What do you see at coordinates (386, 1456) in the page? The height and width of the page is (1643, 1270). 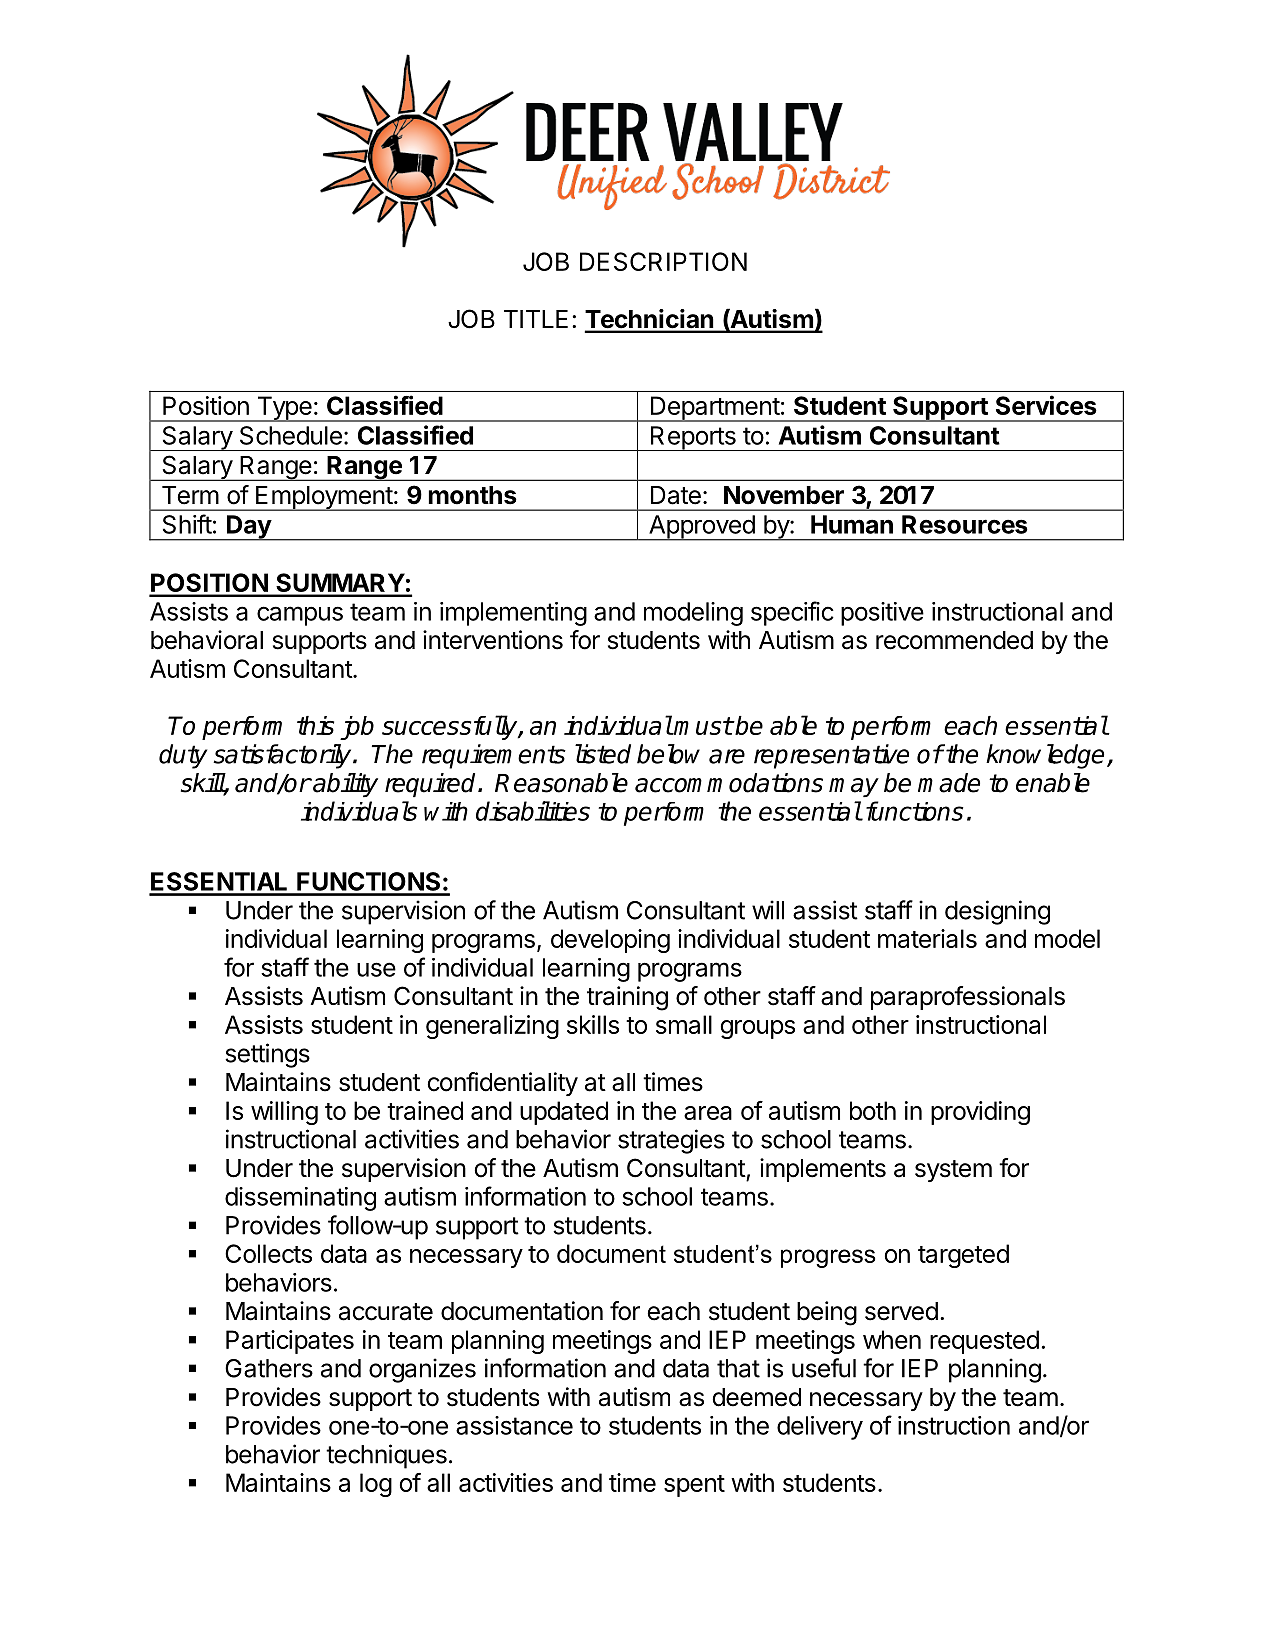 I see `techniques` at bounding box center [386, 1456].
